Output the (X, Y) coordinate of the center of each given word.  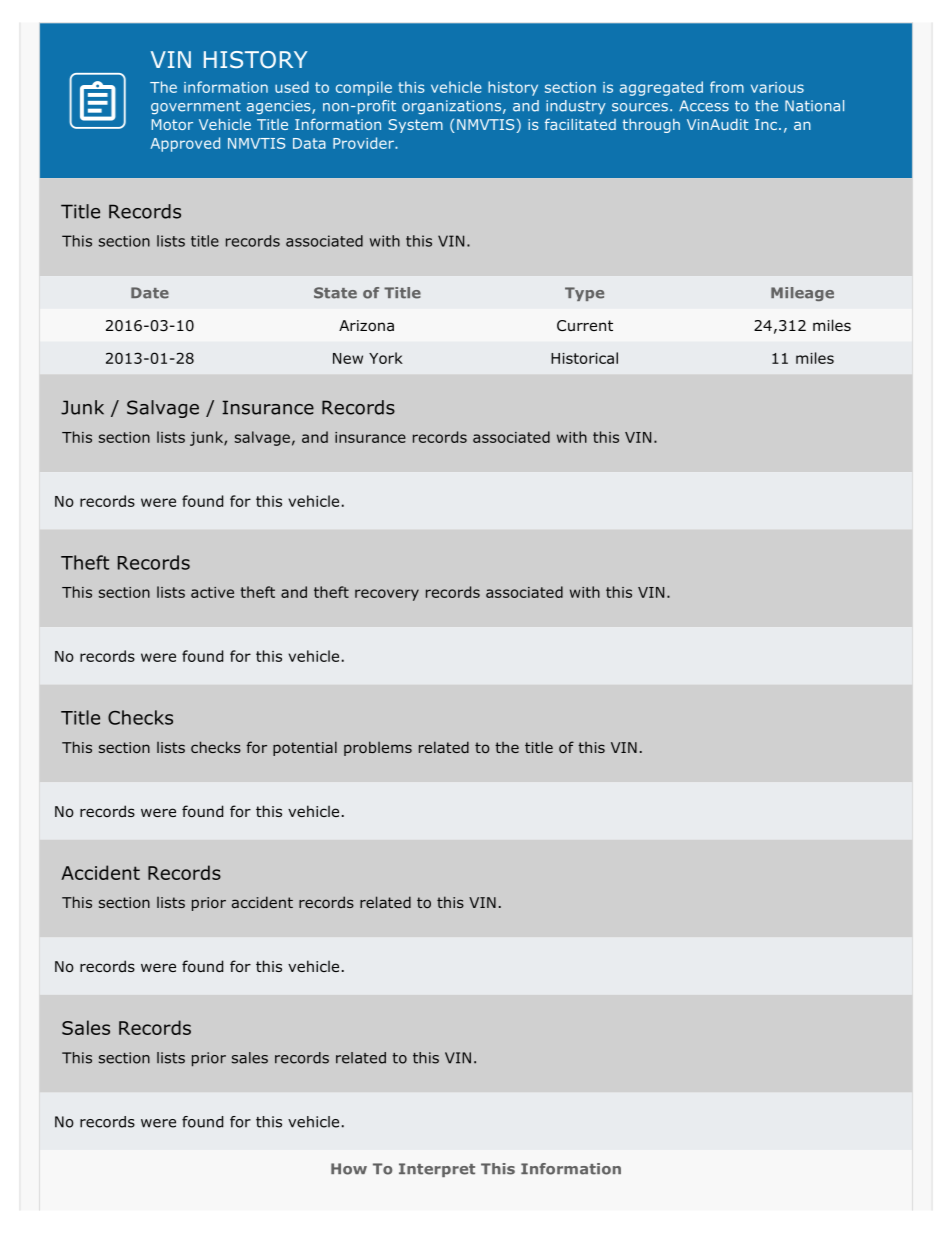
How (349, 1169)
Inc (766, 124)
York (386, 358)
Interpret (437, 1170)
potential (305, 748)
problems (378, 748)
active (212, 592)
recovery (387, 595)
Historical (584, 358)
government (196, 107)
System (416, 126)
